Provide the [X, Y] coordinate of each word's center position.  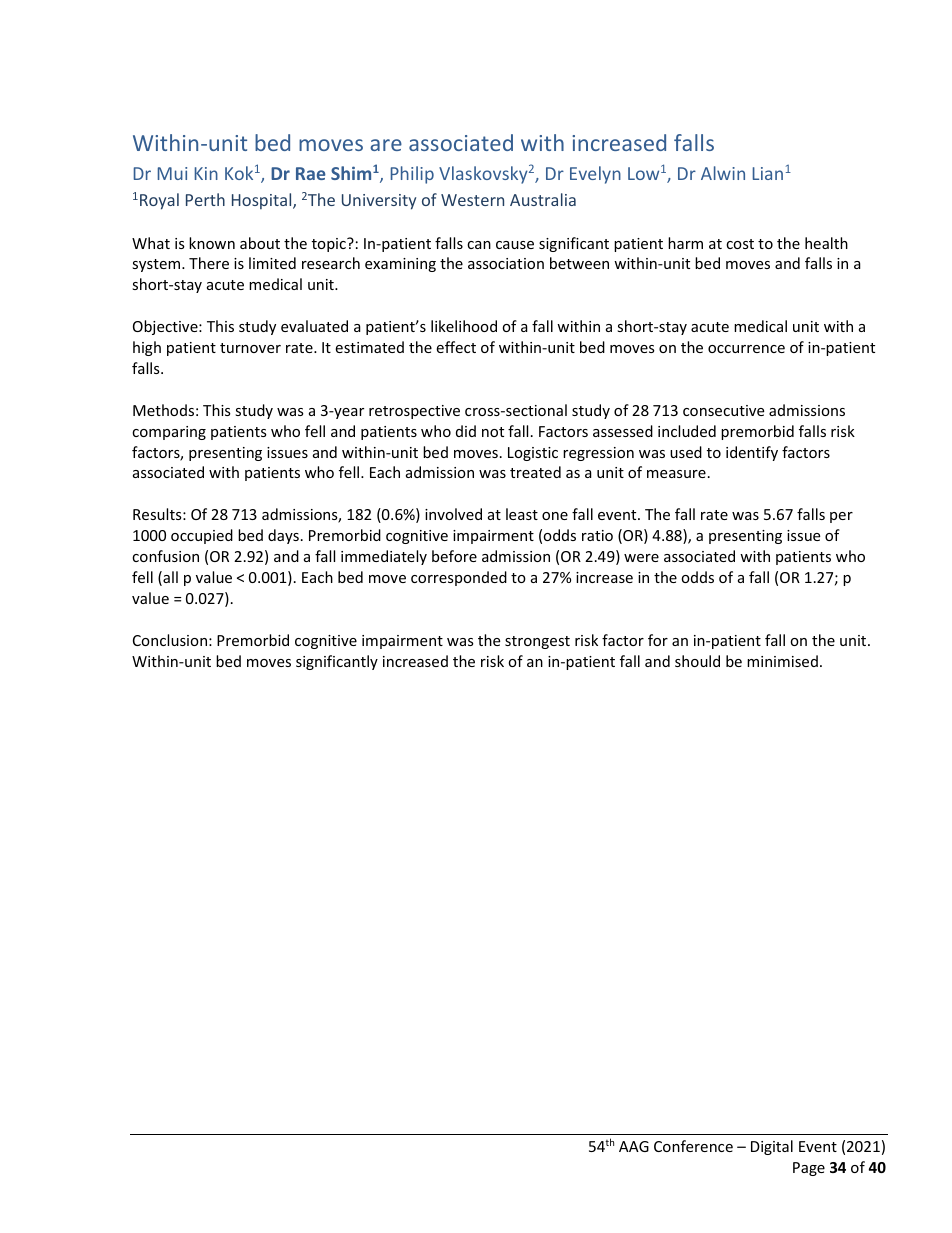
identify [752, 453]
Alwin [723, 173]
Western [472, 200]
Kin [206, 173]
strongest [537, 642]
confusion [165, 556]
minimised [782, 661]
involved [453, 514]
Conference [693, 1146]
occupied [202, 536]
